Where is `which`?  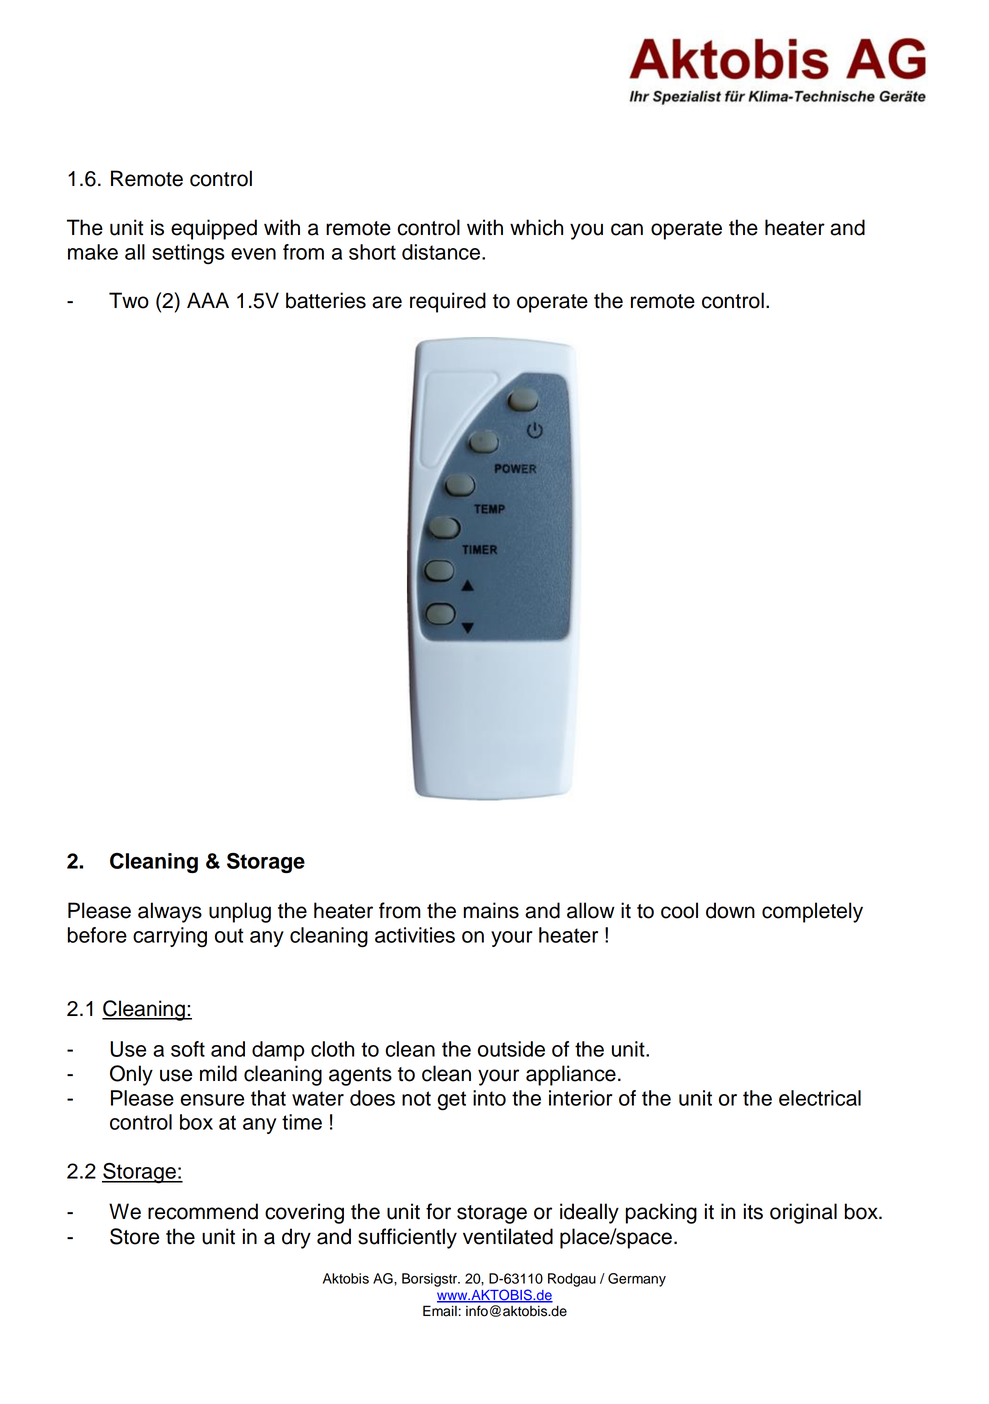
which is located at coordinates (536, 227).
